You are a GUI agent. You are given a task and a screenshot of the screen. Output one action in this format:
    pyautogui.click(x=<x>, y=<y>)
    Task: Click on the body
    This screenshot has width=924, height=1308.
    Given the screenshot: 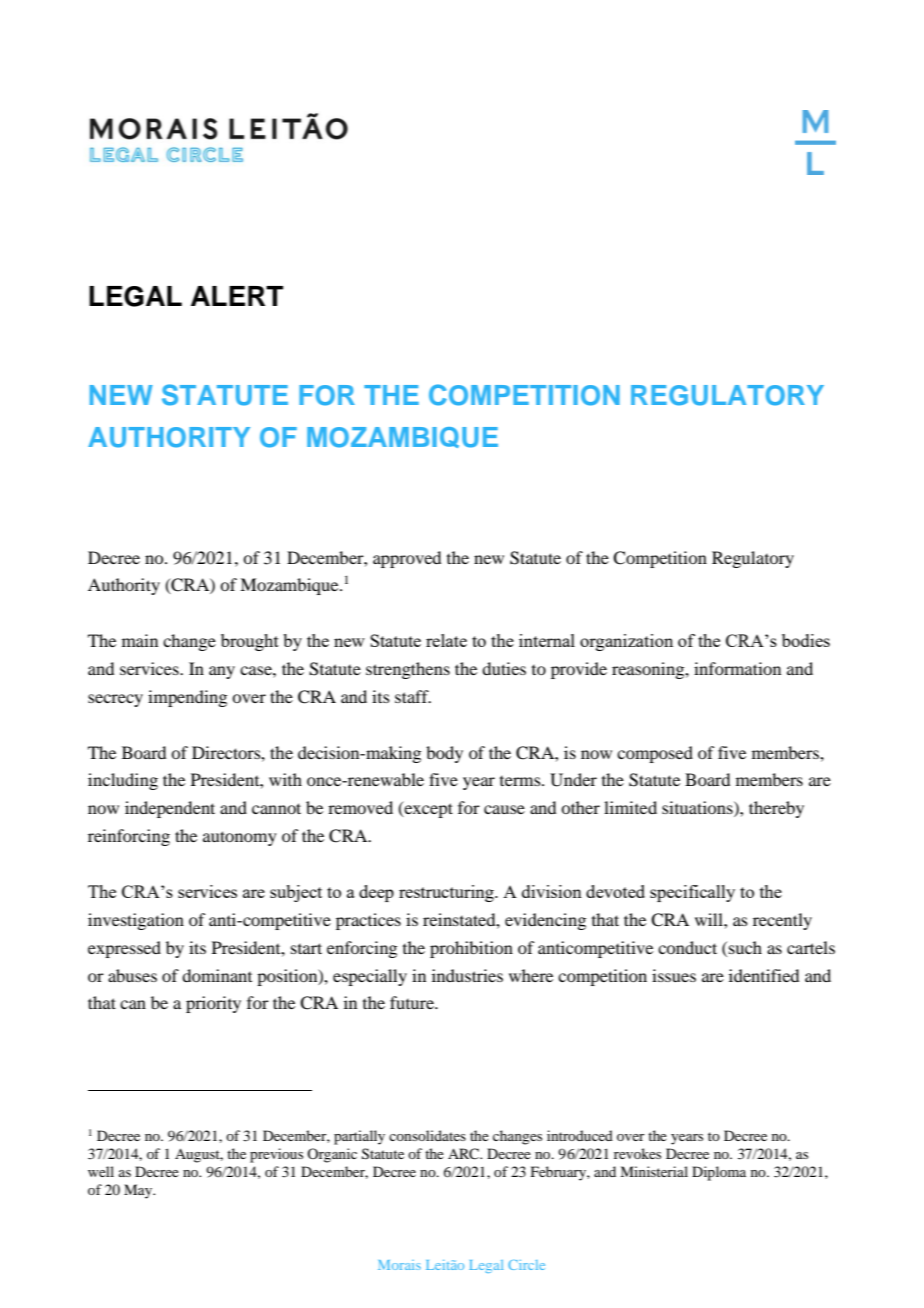 What is the action you would take?
    pyautogui.click(x=444, y=754)
